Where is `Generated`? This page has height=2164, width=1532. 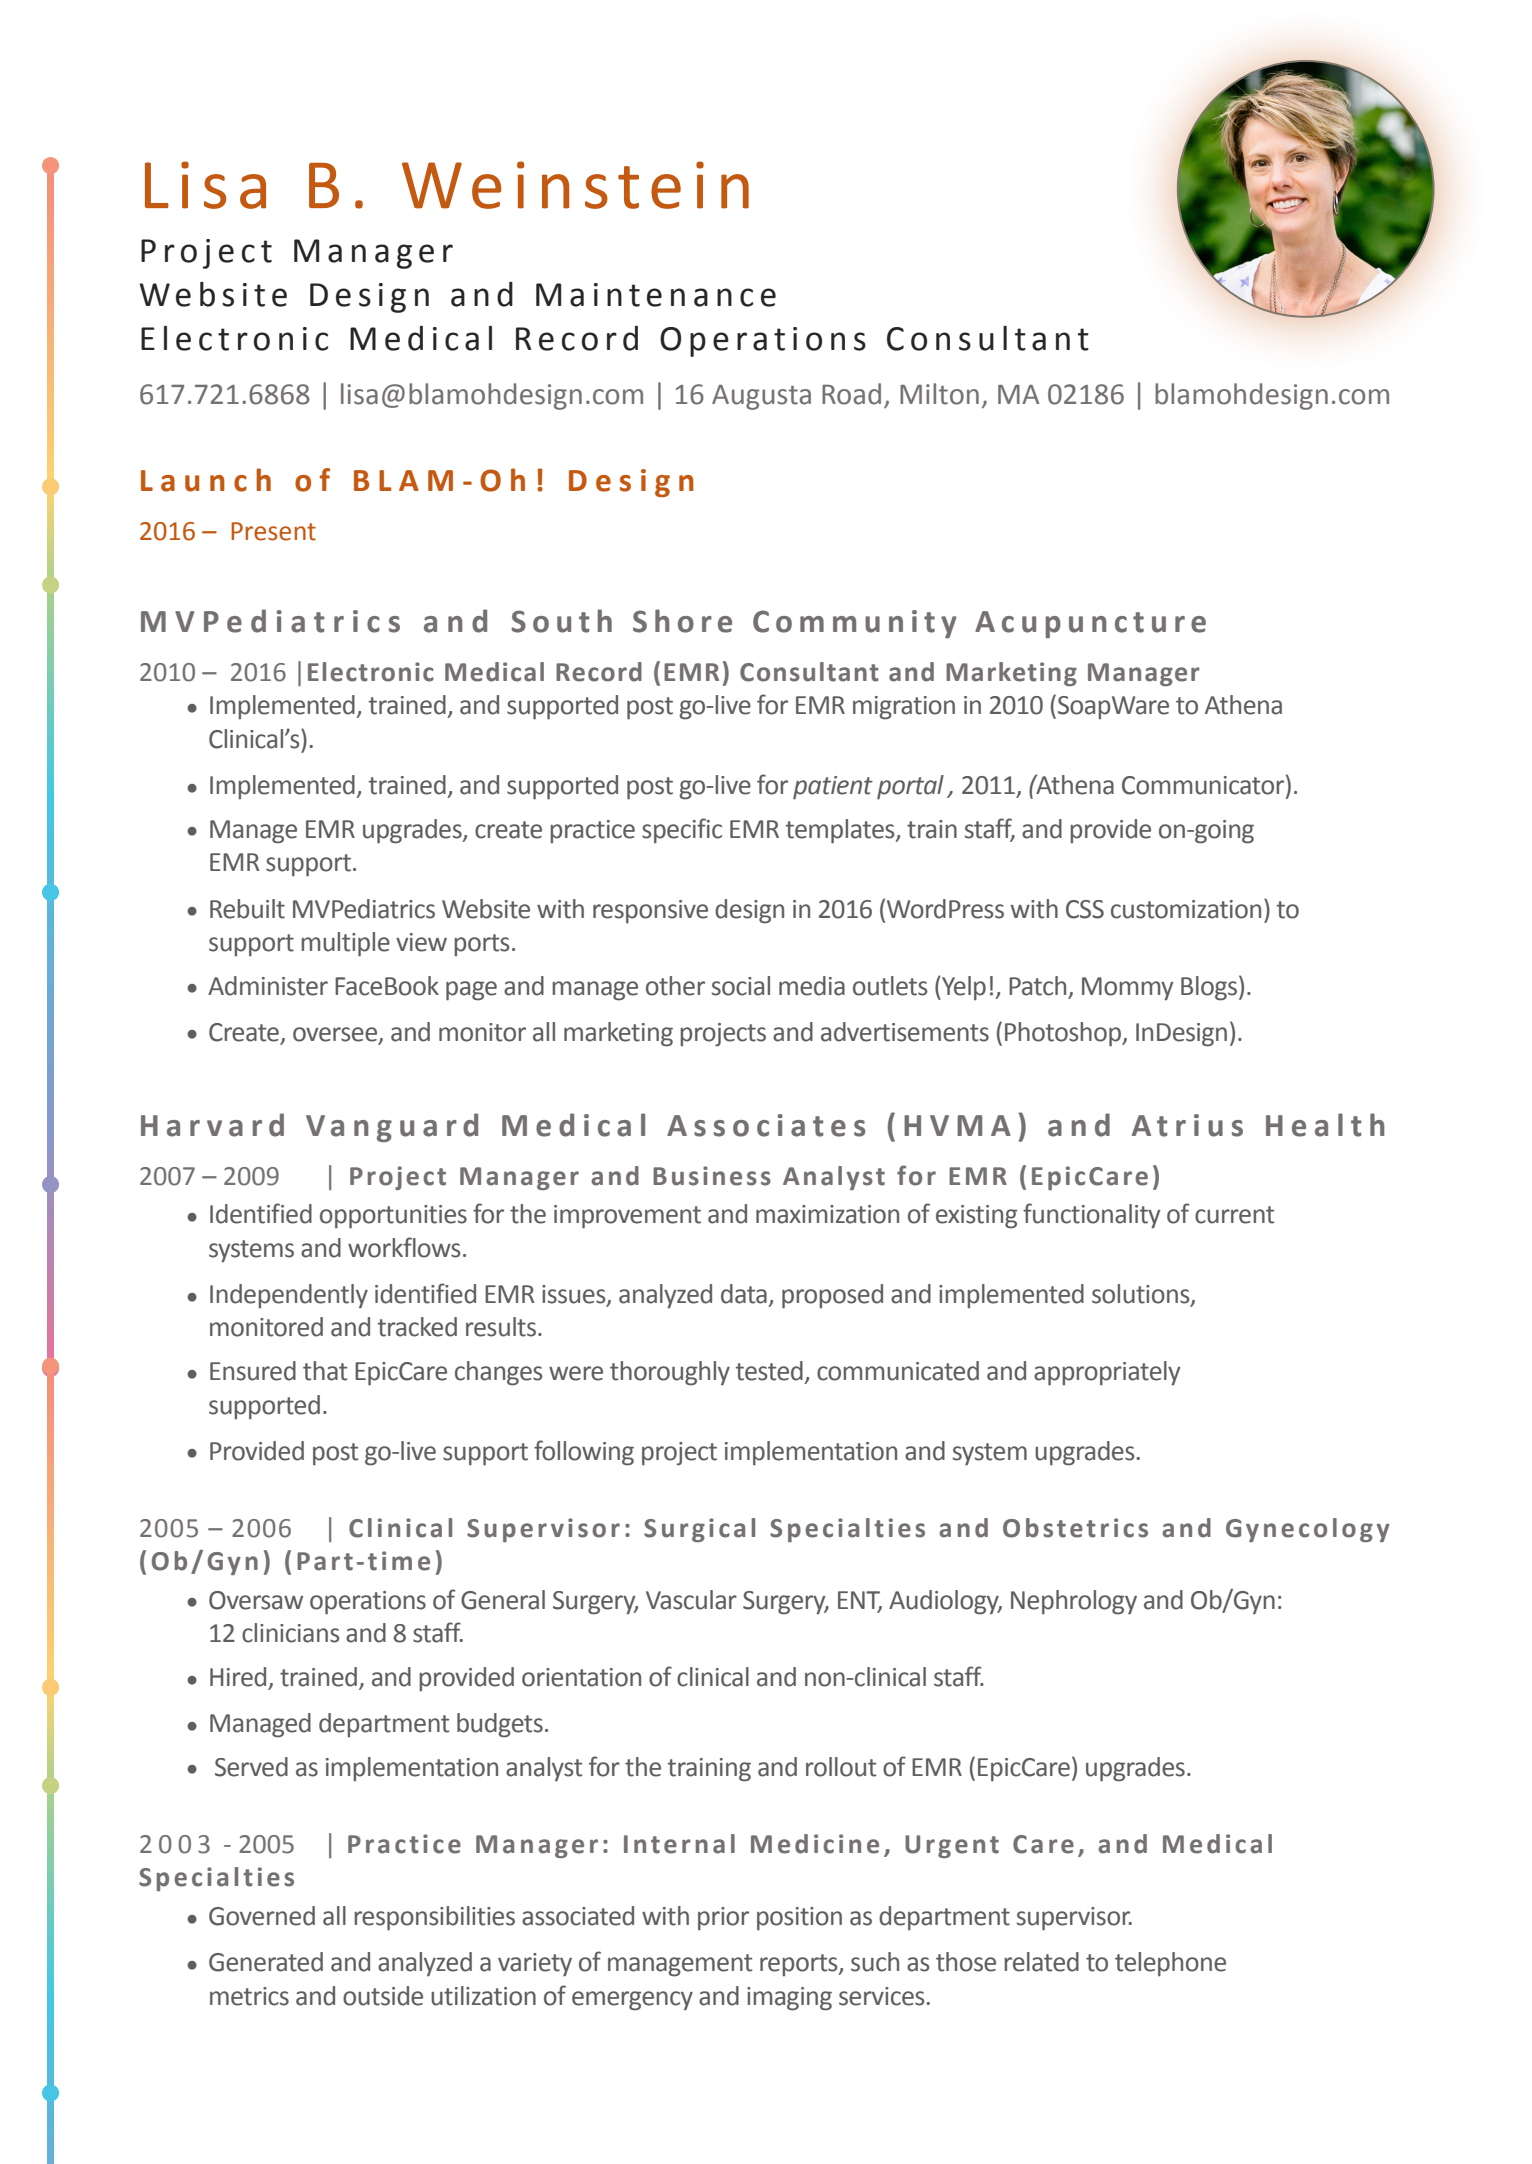
Generated is located at coordinates (266, 1962).
